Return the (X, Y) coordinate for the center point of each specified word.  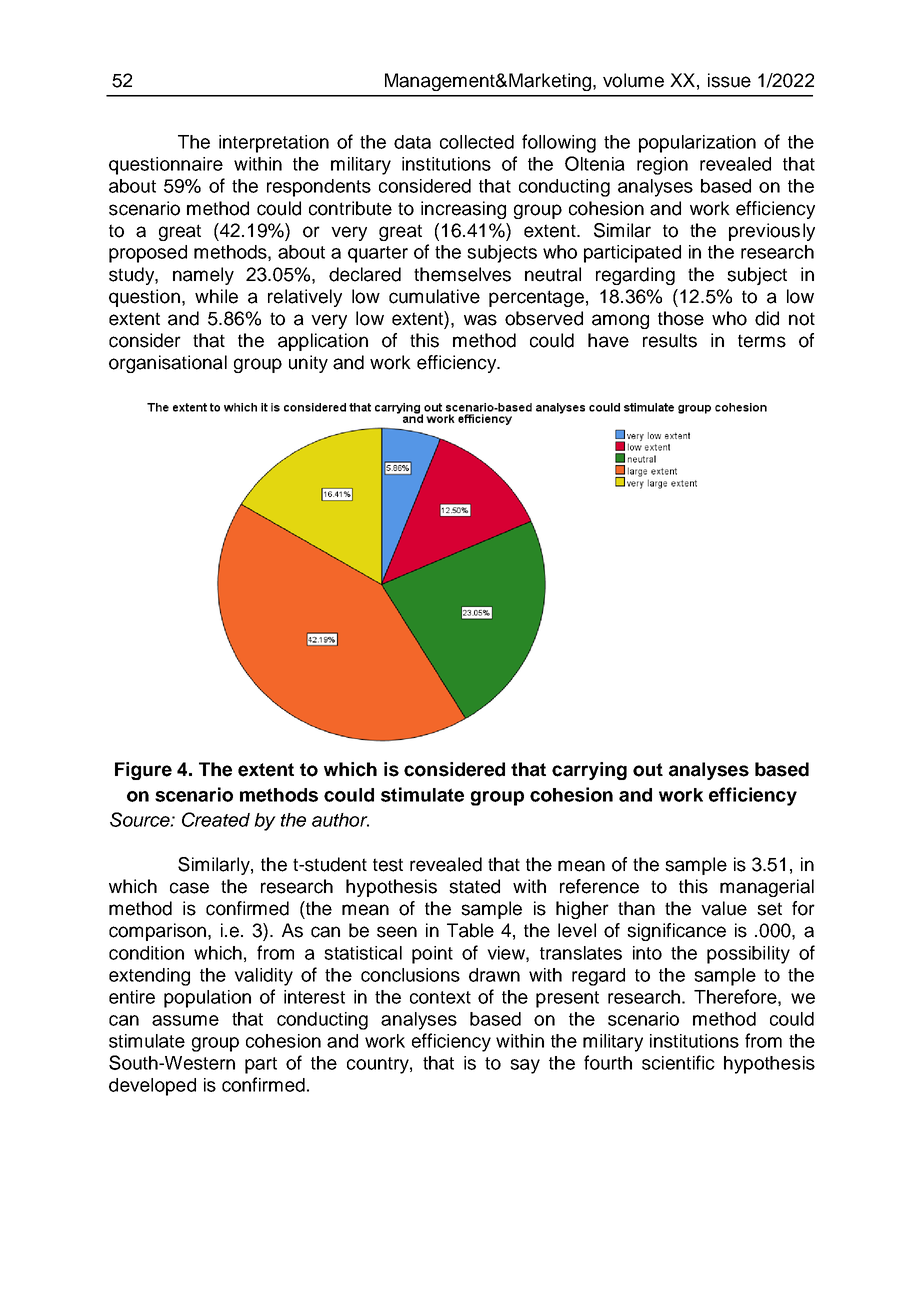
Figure (143, 771)
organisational (168, 364)
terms (762, 341)
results (670, 340)
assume (185, 1020)
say (525, 1066)
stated (474, 886)
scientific (678, 1062)
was (480, 320)
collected (477, 142)
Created (216, 819)
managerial (767, 888)
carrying (589, 771)
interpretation (274, 144)
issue (729, 80)
